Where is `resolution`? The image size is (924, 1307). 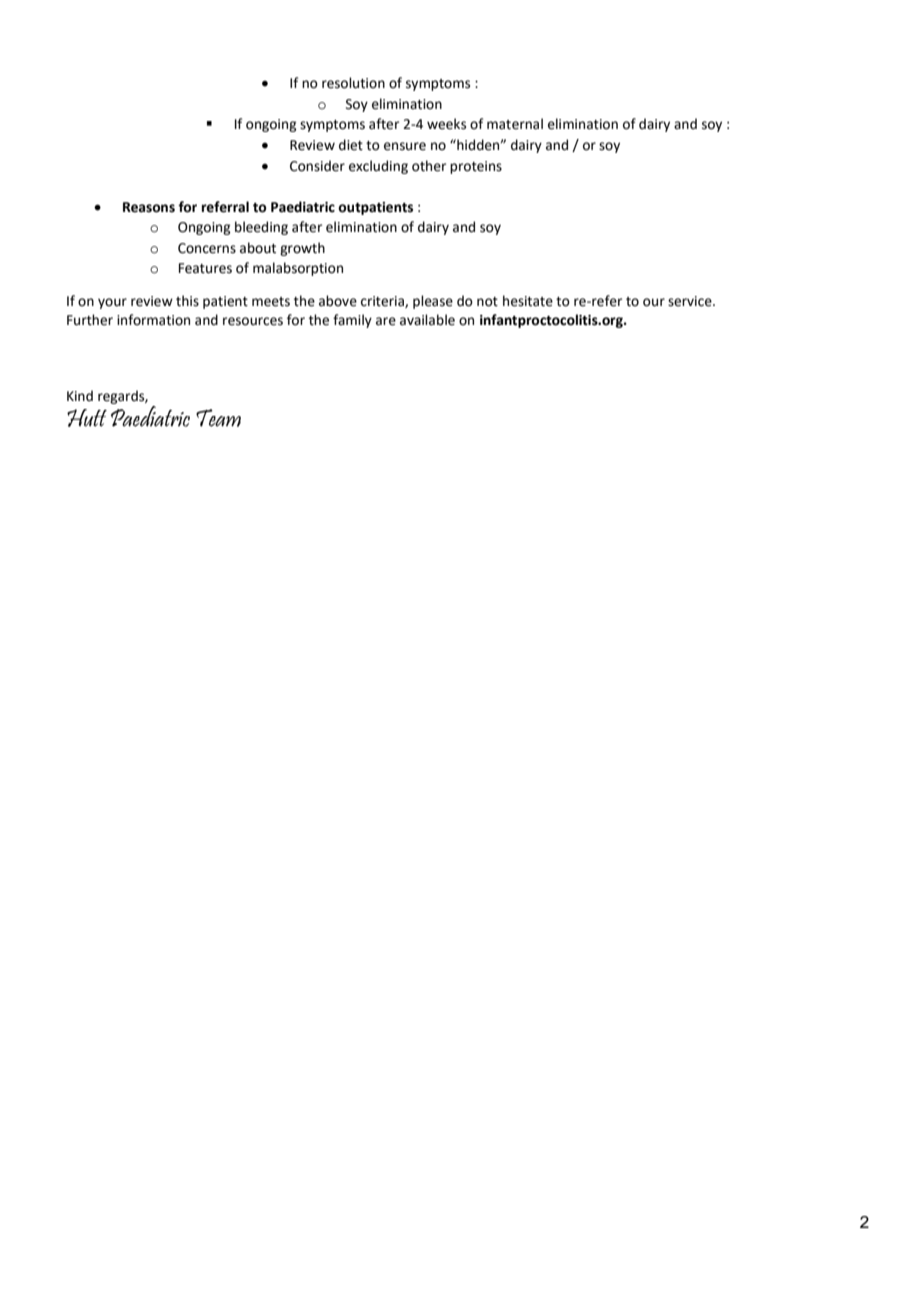
resolution is located at coordinates (353, 83).
